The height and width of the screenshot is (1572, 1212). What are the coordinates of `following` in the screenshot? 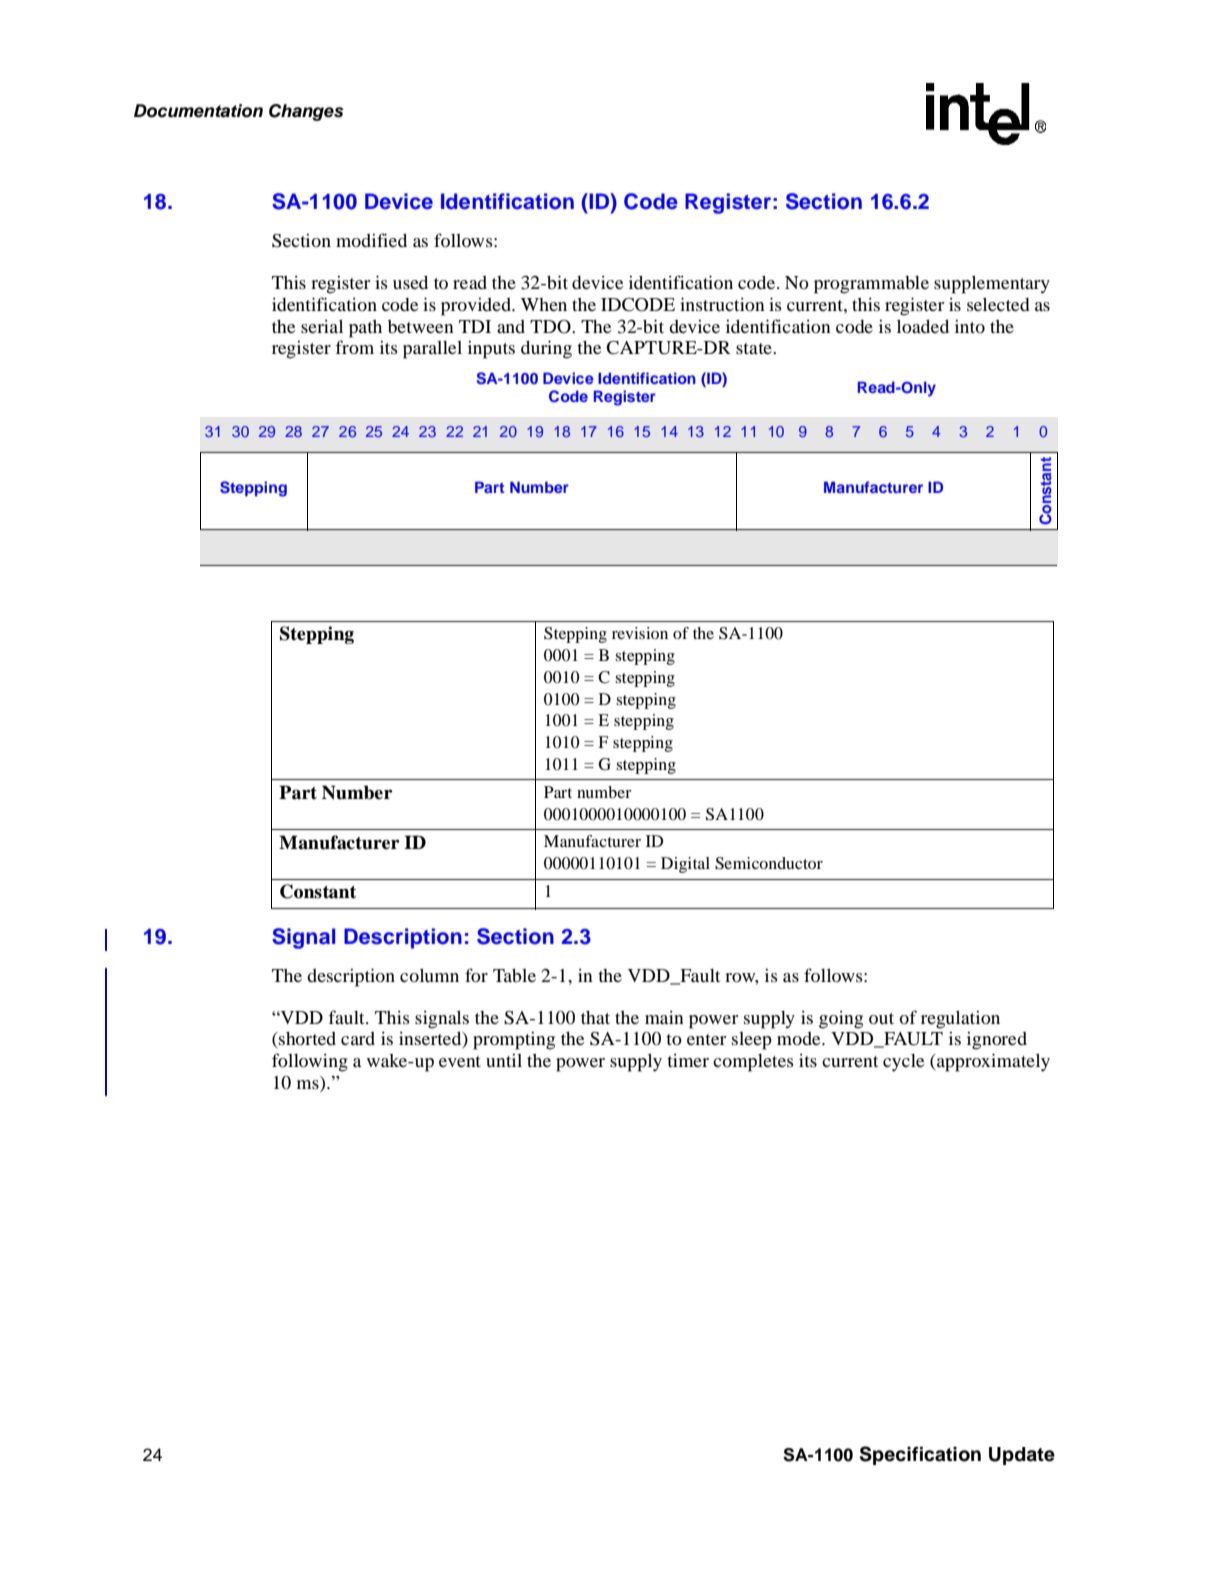 It's located at (310, 1062).
